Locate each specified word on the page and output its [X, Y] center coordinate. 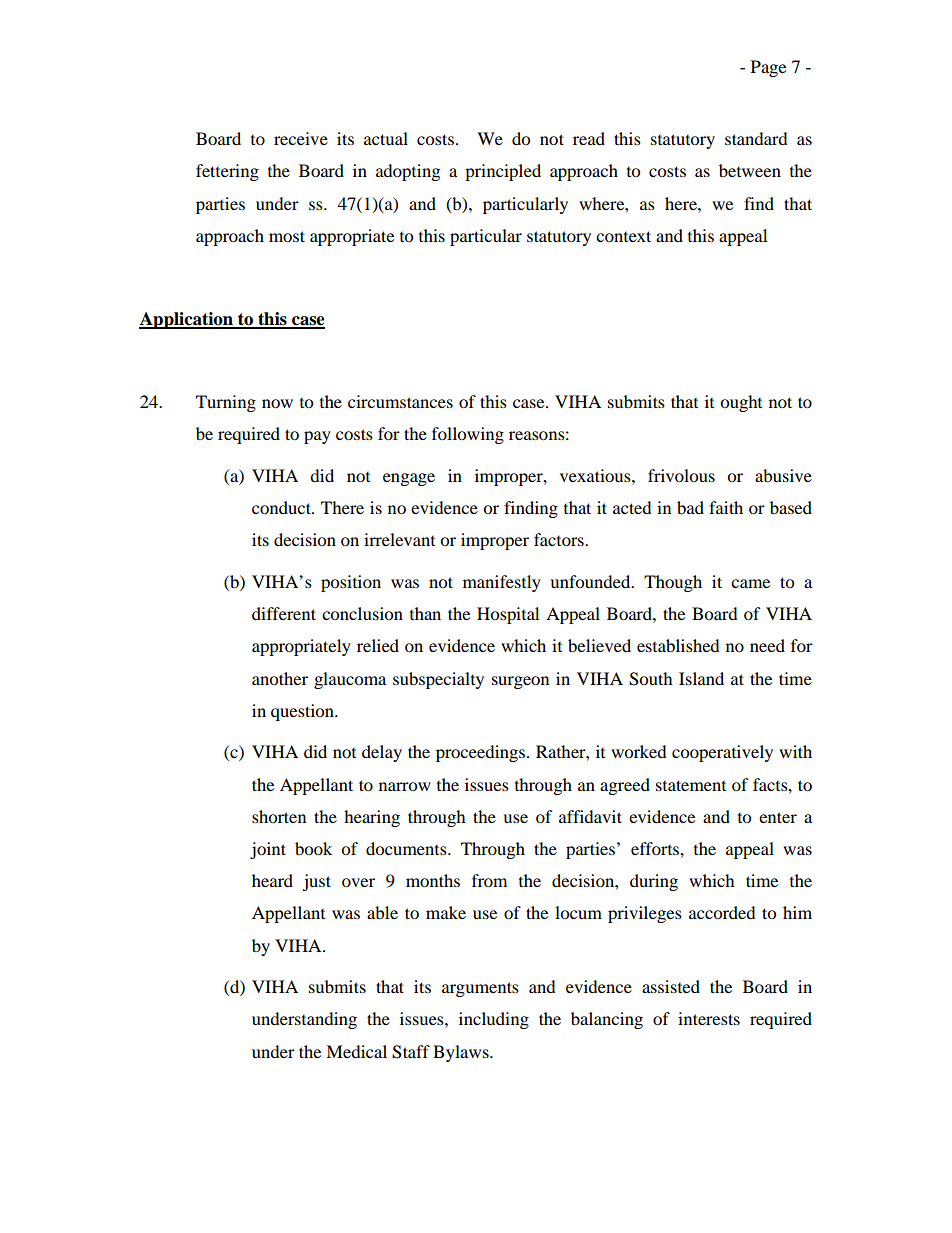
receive [301, 138]
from [489, 880]
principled [503, 172]
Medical [356, 1051]
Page [768, 68]
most [287, 236]
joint [268, 850]
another [280, 678]
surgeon [520, 682]
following [468, 435]
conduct [282, 507]
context [623, 236]
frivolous [681, 475]
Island [701, 678]
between [750, 170]
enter [778, 817]
